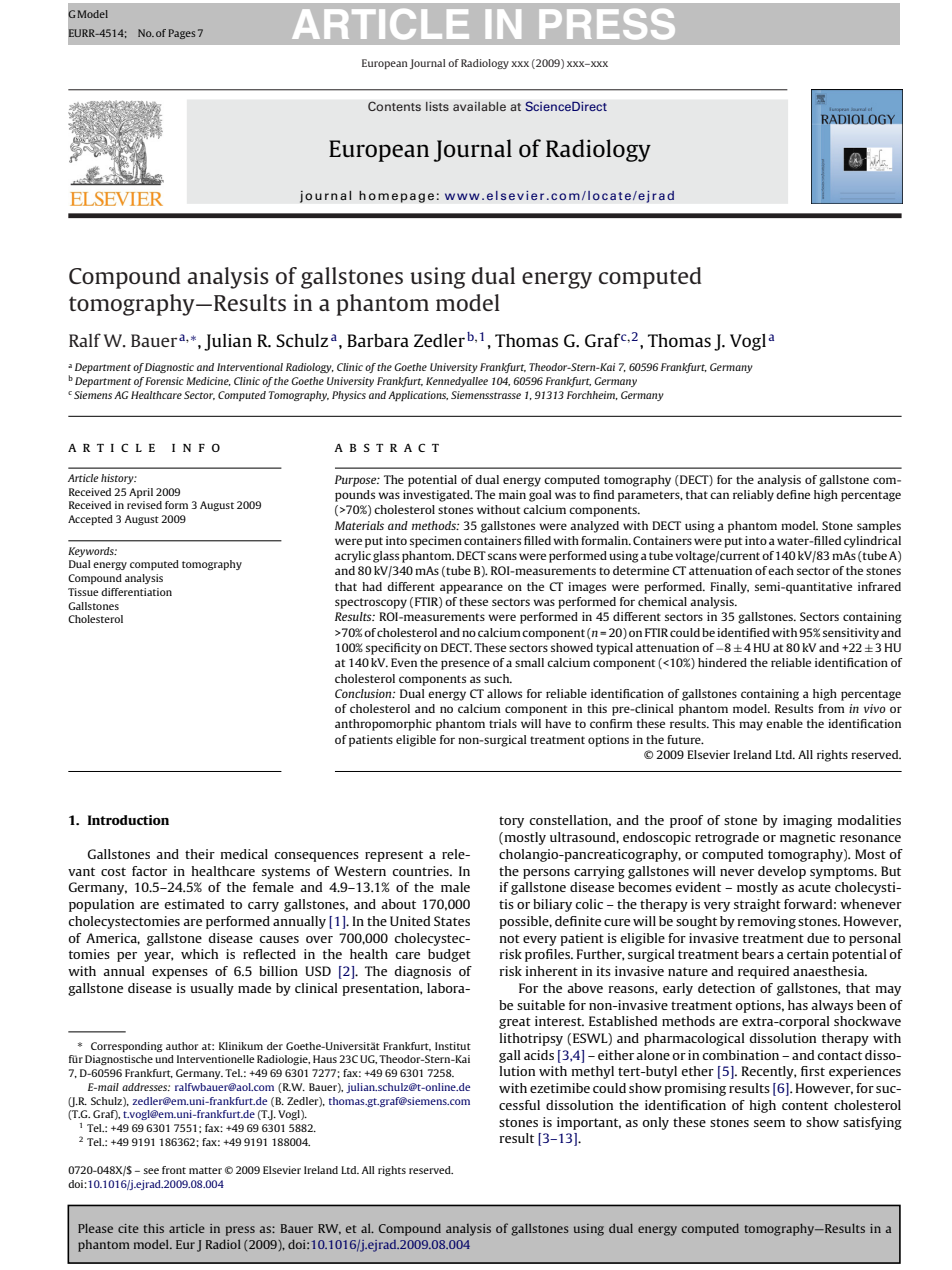  Describe the element at coordinates (539, 1055) in the image. I see `acids` at that location.
